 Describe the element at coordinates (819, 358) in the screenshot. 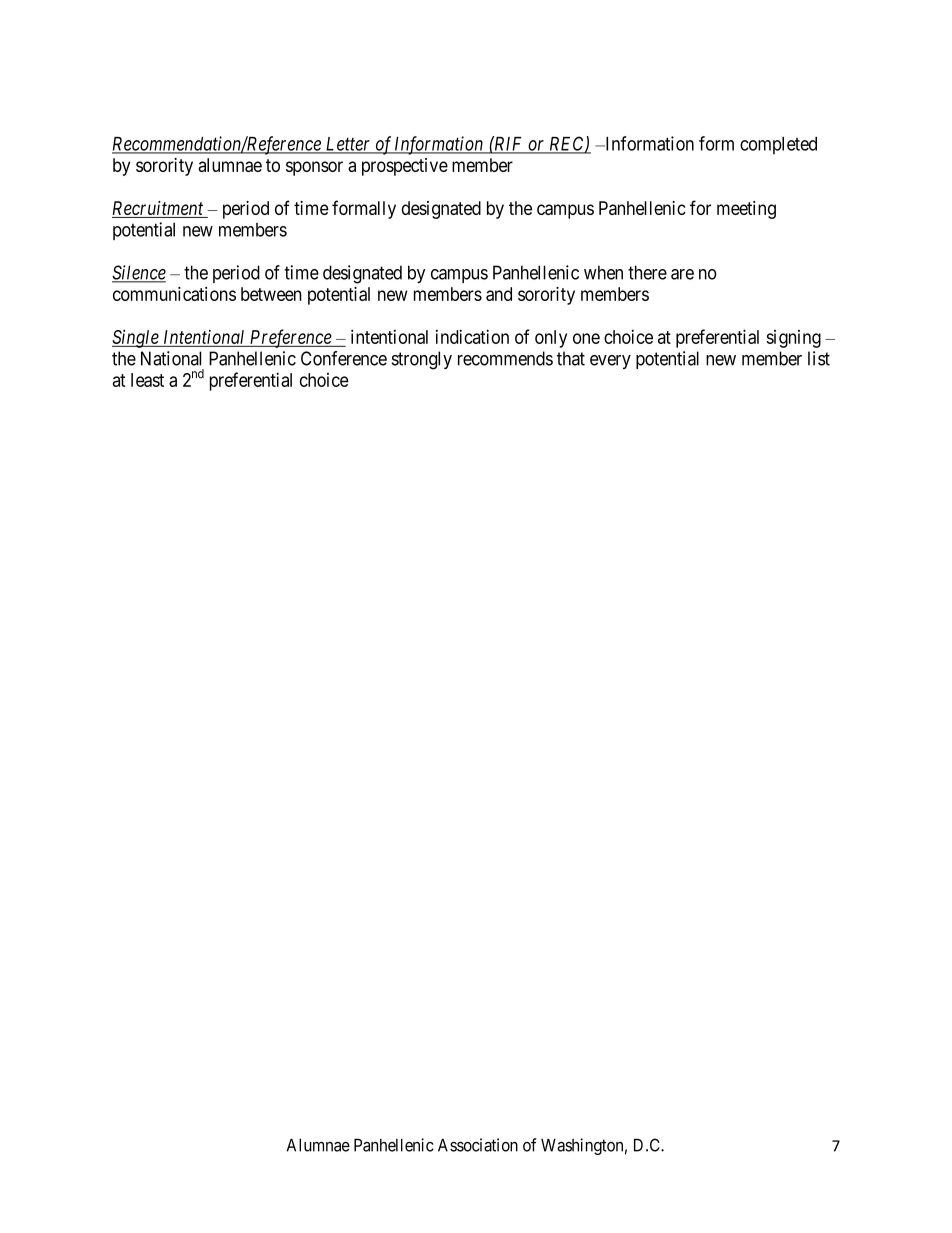

I see `list` at that location.
